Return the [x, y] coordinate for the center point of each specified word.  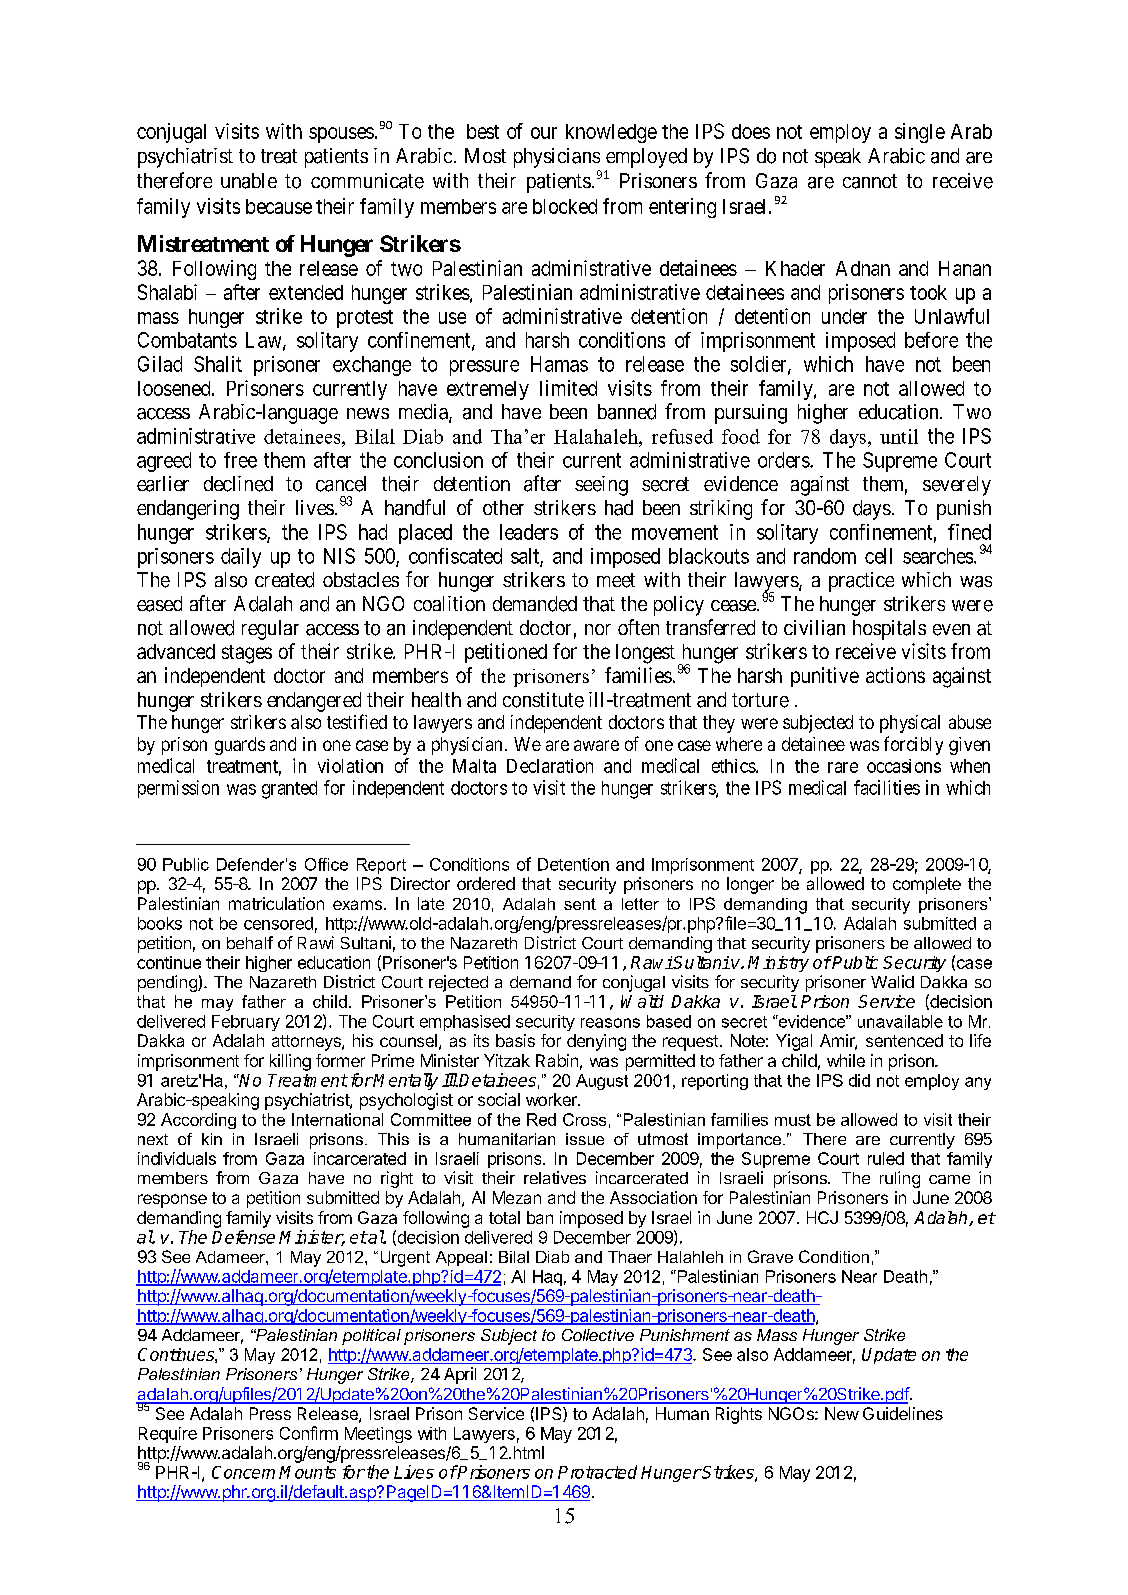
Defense [243, 1237]
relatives [555, 1177]
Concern [243, 1472]
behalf [250, 942]
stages [247, 654]
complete [927, 885]
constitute [543, 700]
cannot [870, 181]
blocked [565, 206]
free [240, 460]
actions [895, 675]
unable [249, 181]
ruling [900, 1179]
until [899, 436]
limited [568, 388]
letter [640, 904]
